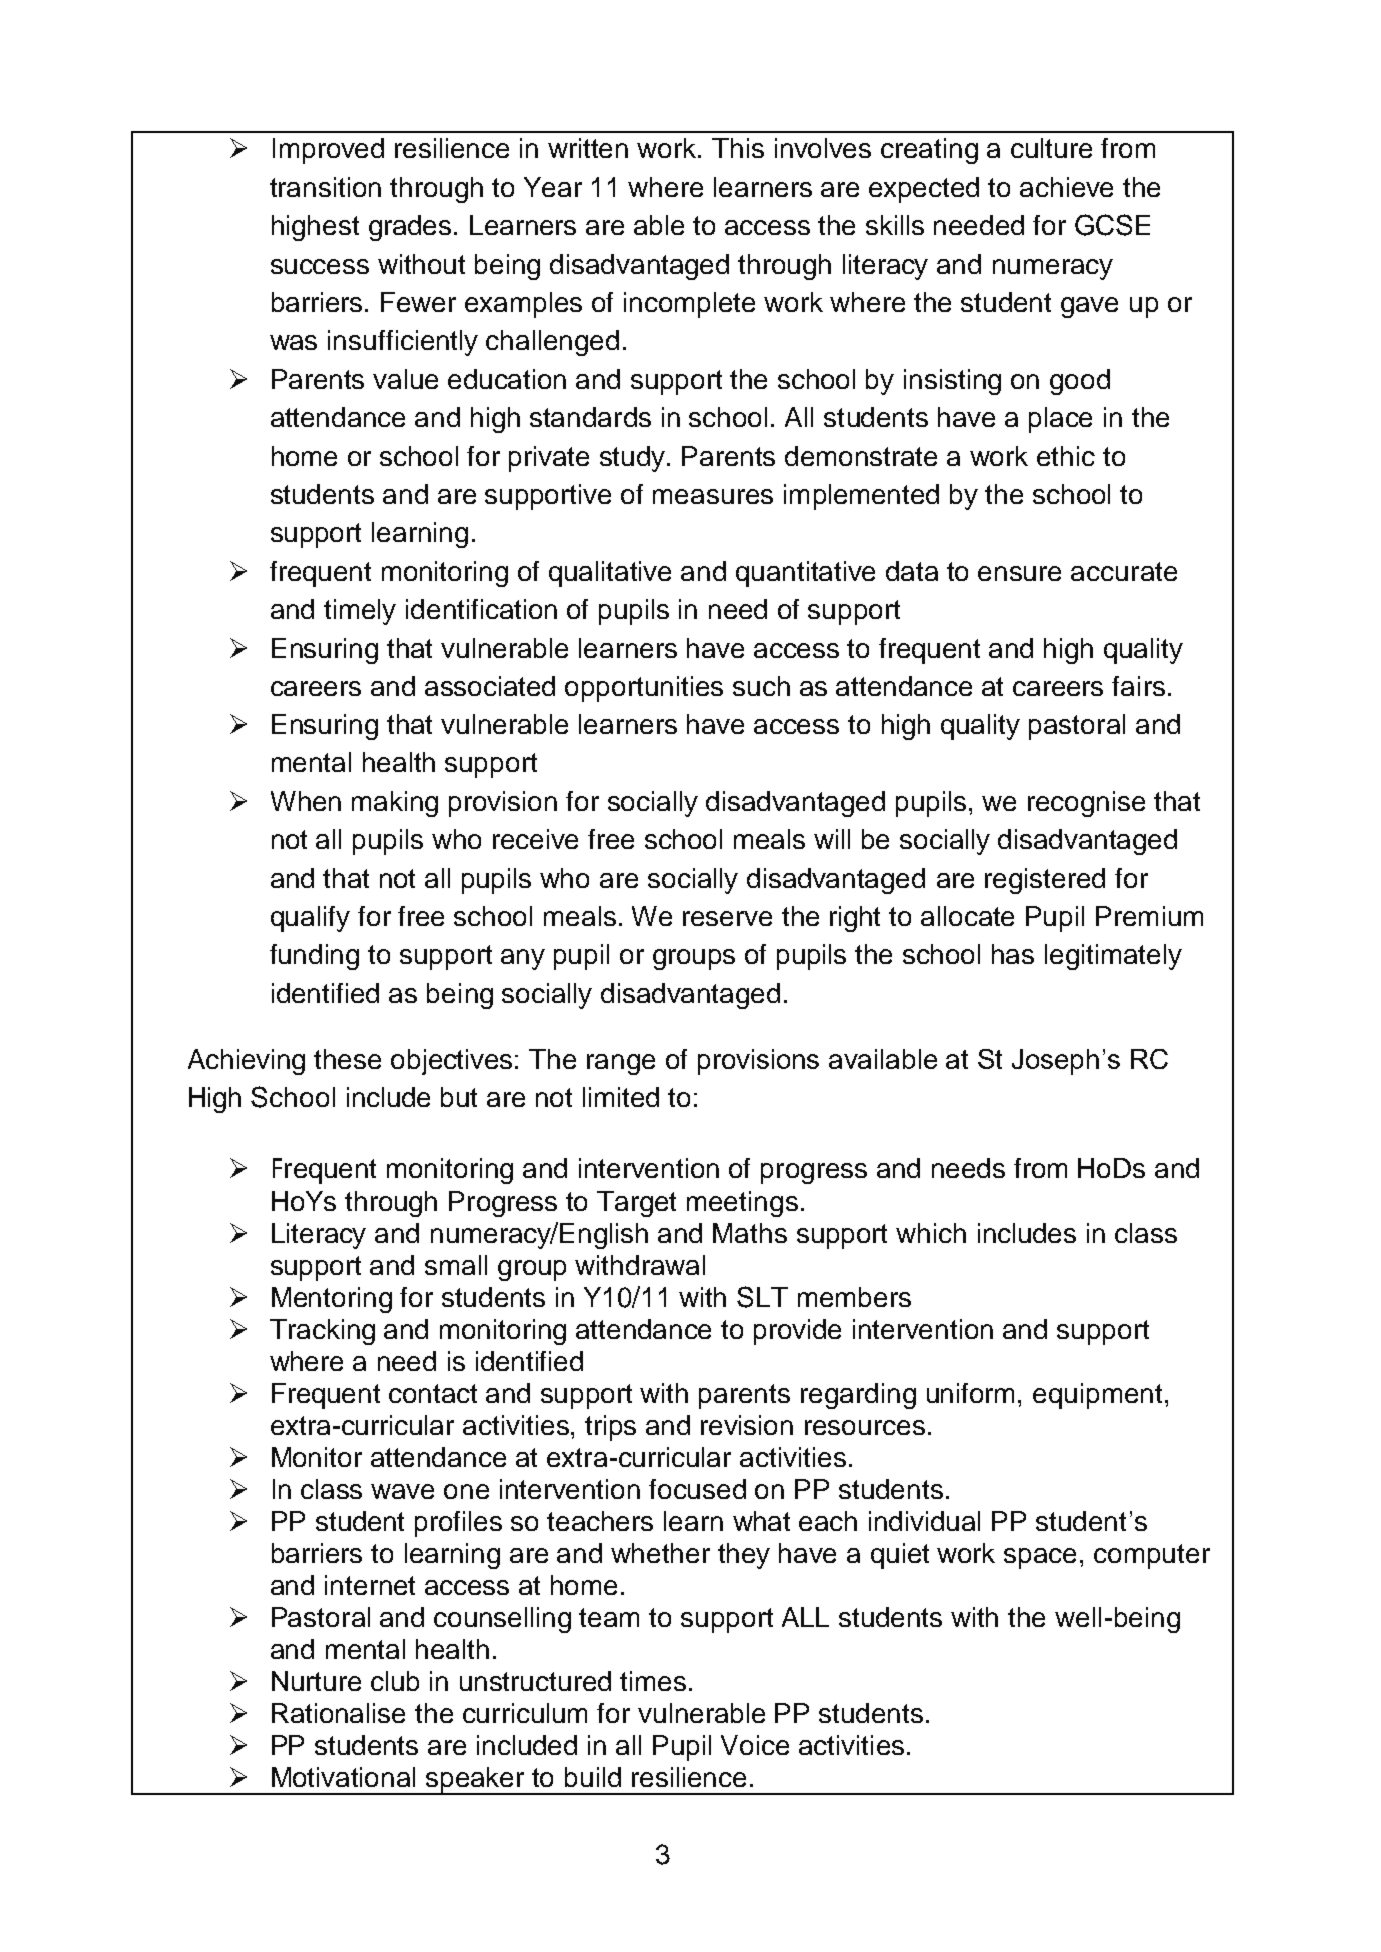 This image has height=1952, width=1381. What do you see at coordinates (325, 187) in the image?
I see `transition` at bounding box center [325, 187].
